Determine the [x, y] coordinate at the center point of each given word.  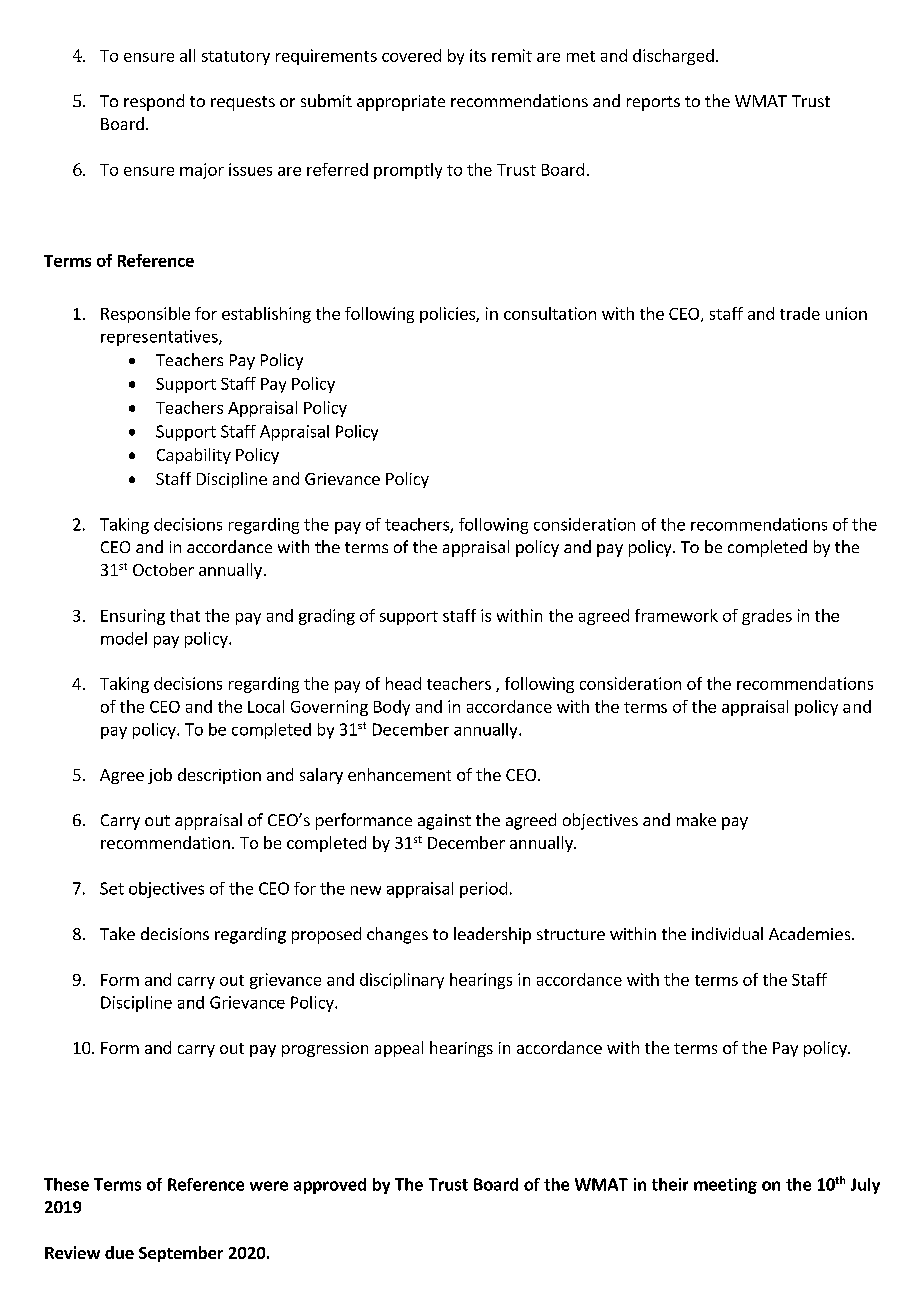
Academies [811, 933]
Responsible [145, 315]
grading [327, 617]
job [160, 776]
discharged [673, 57]
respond [154, 102]
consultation [550, 313]
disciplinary [402, 981]
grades [767, 617]
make [696, 819]
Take [117, 933]
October [163, 569]
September [181, 1254]
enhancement [399, 774]
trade [800, 313]
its [478, 55]
